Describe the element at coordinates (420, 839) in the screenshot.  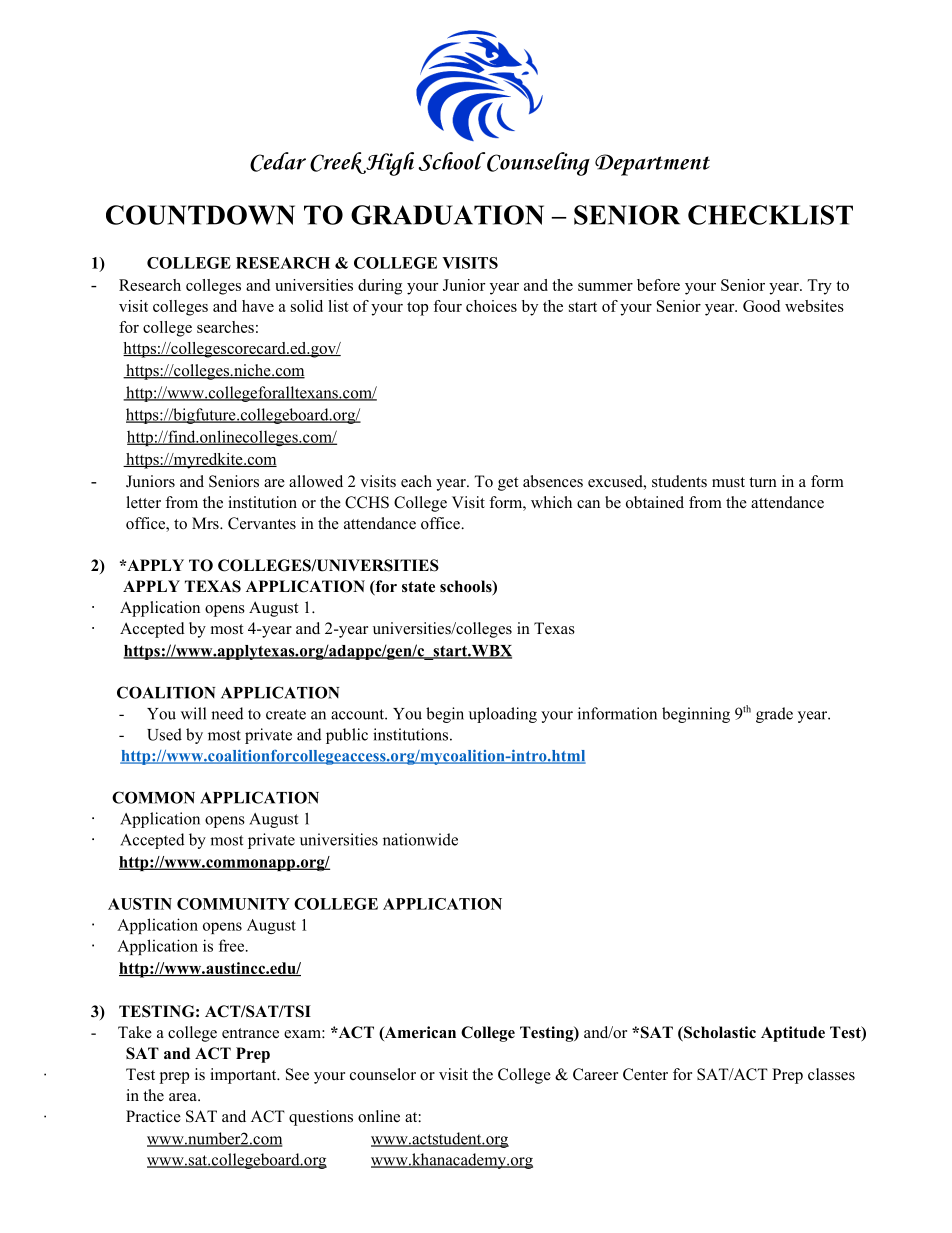
I see `nationwide` at that location.
